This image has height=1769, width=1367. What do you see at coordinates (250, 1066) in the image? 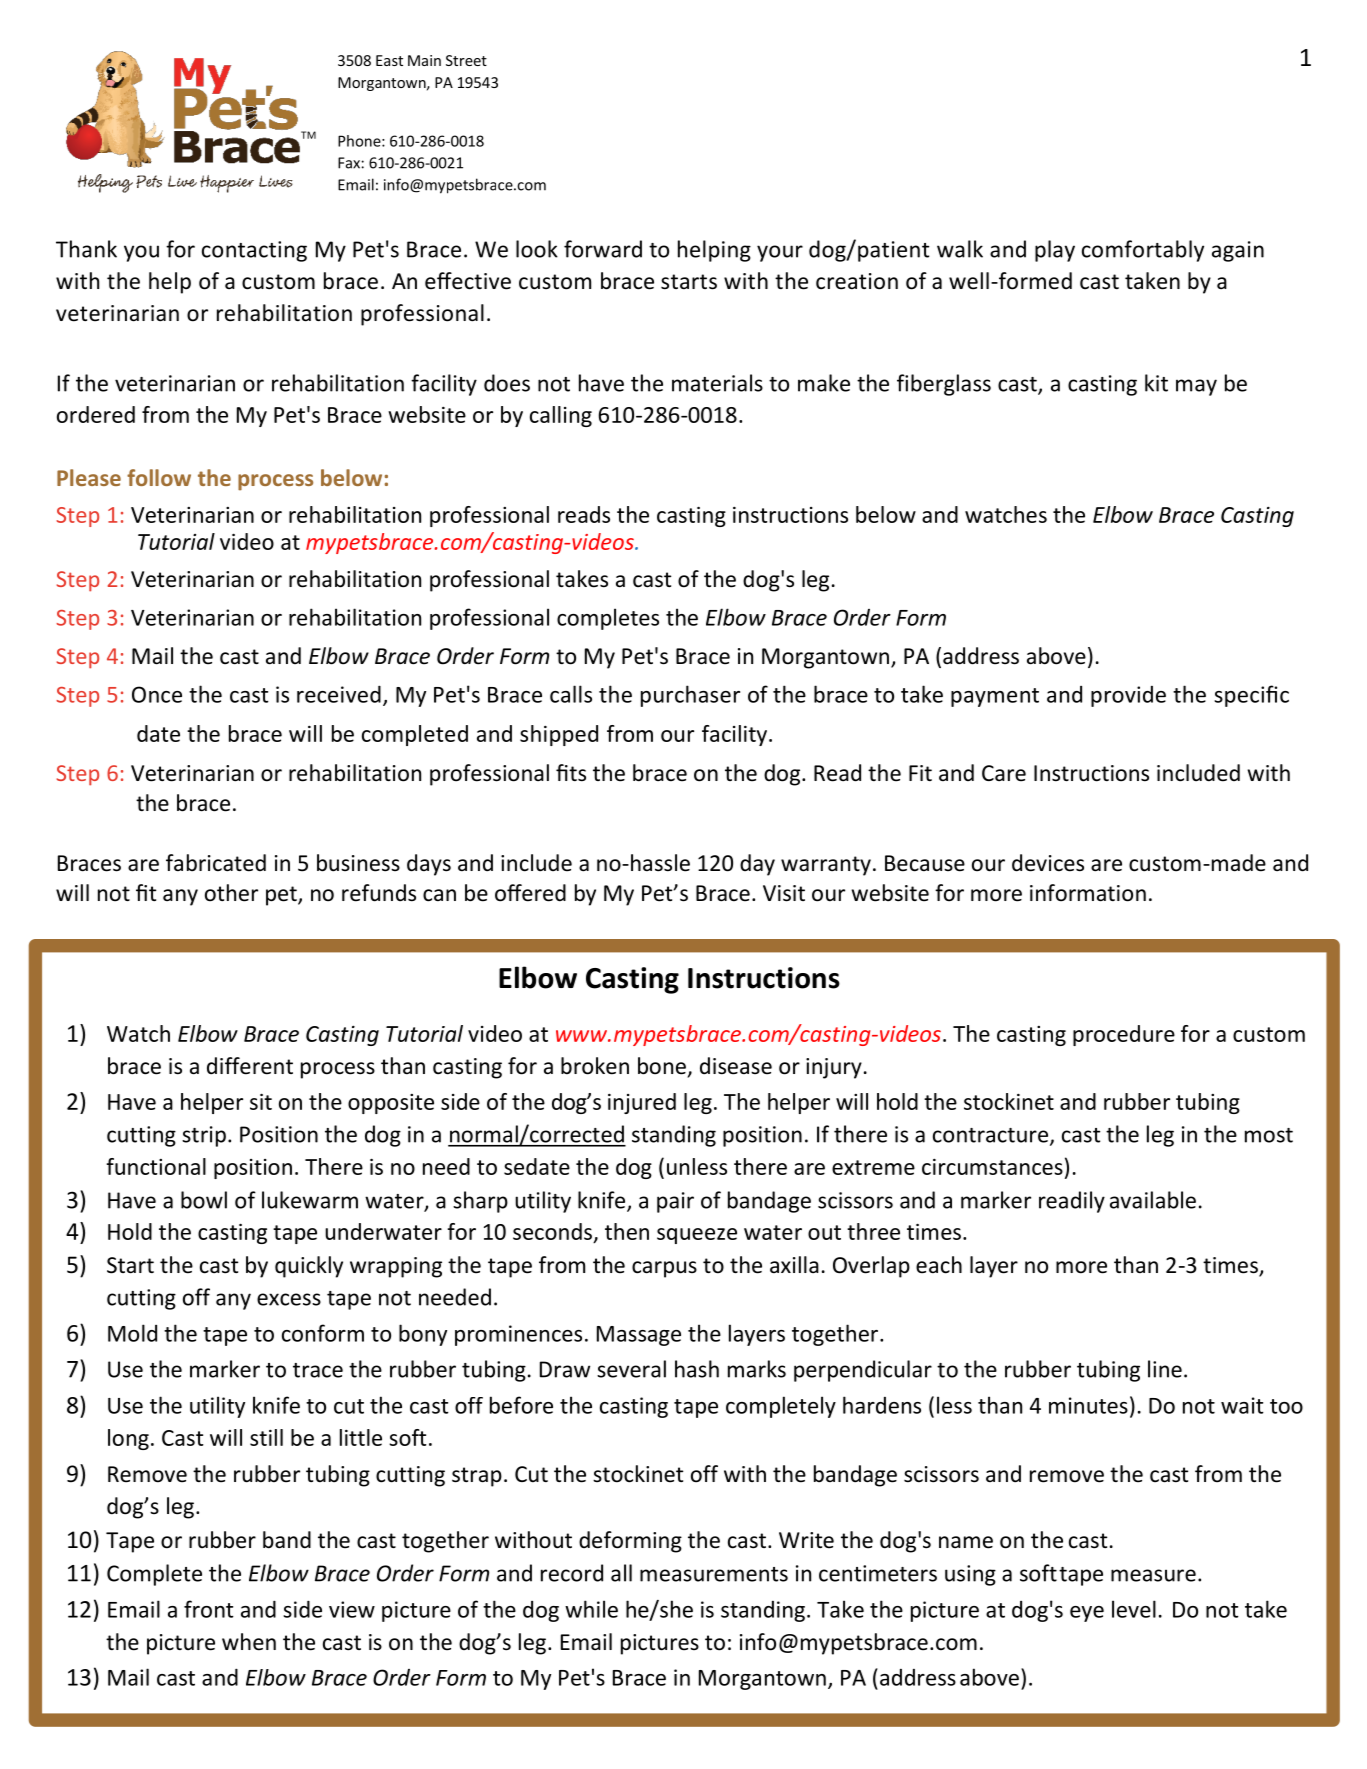
I see `different` at bounding box center [250, 1066].
